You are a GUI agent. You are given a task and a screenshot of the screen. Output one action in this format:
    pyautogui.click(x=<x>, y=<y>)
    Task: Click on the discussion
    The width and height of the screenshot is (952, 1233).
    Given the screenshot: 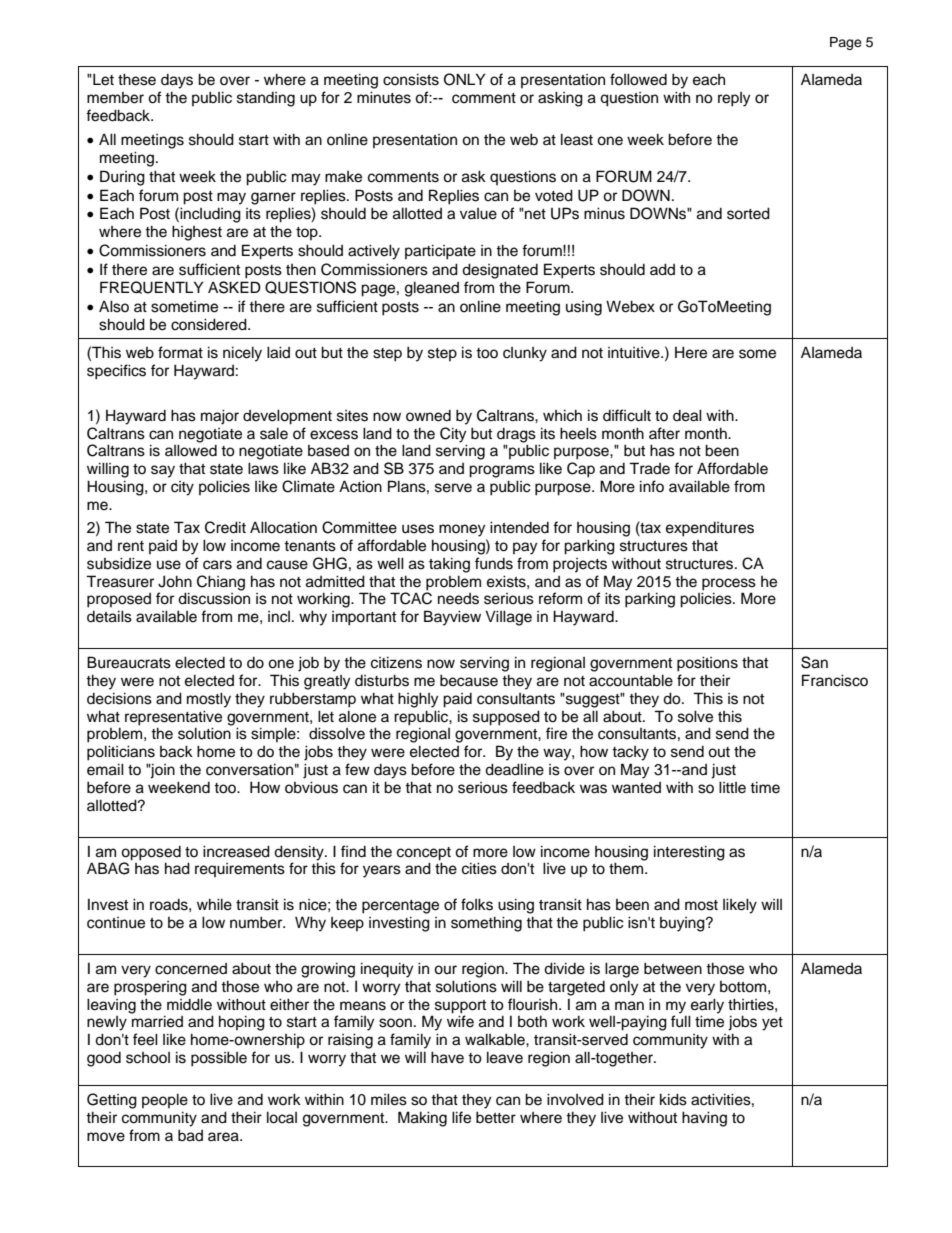 What is the action you would take?
    pyautogui.click(x=214, y=598)
